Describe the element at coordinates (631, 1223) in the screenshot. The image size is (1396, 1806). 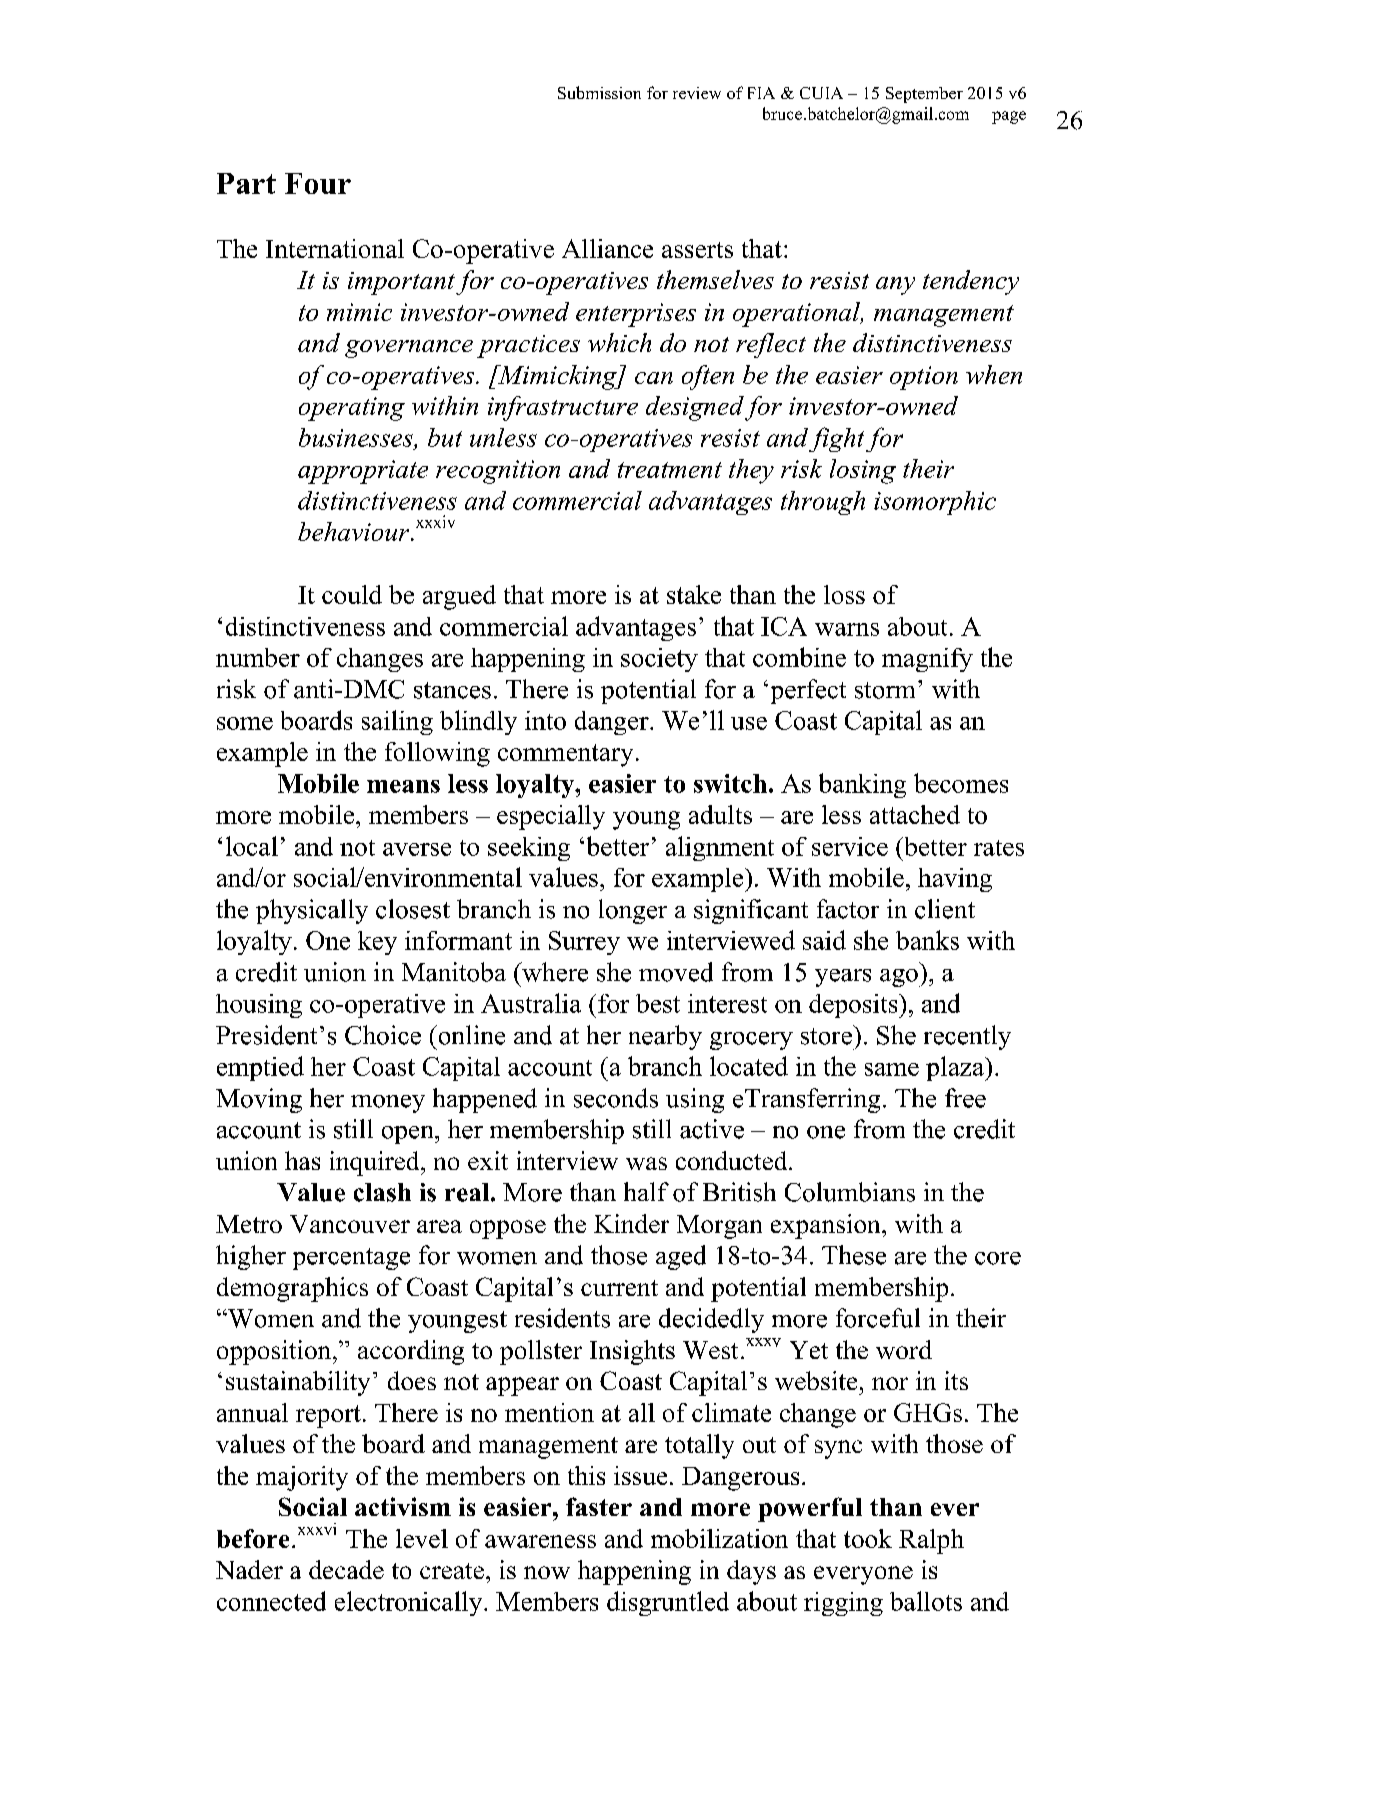
I see `Kinder` at that location.
